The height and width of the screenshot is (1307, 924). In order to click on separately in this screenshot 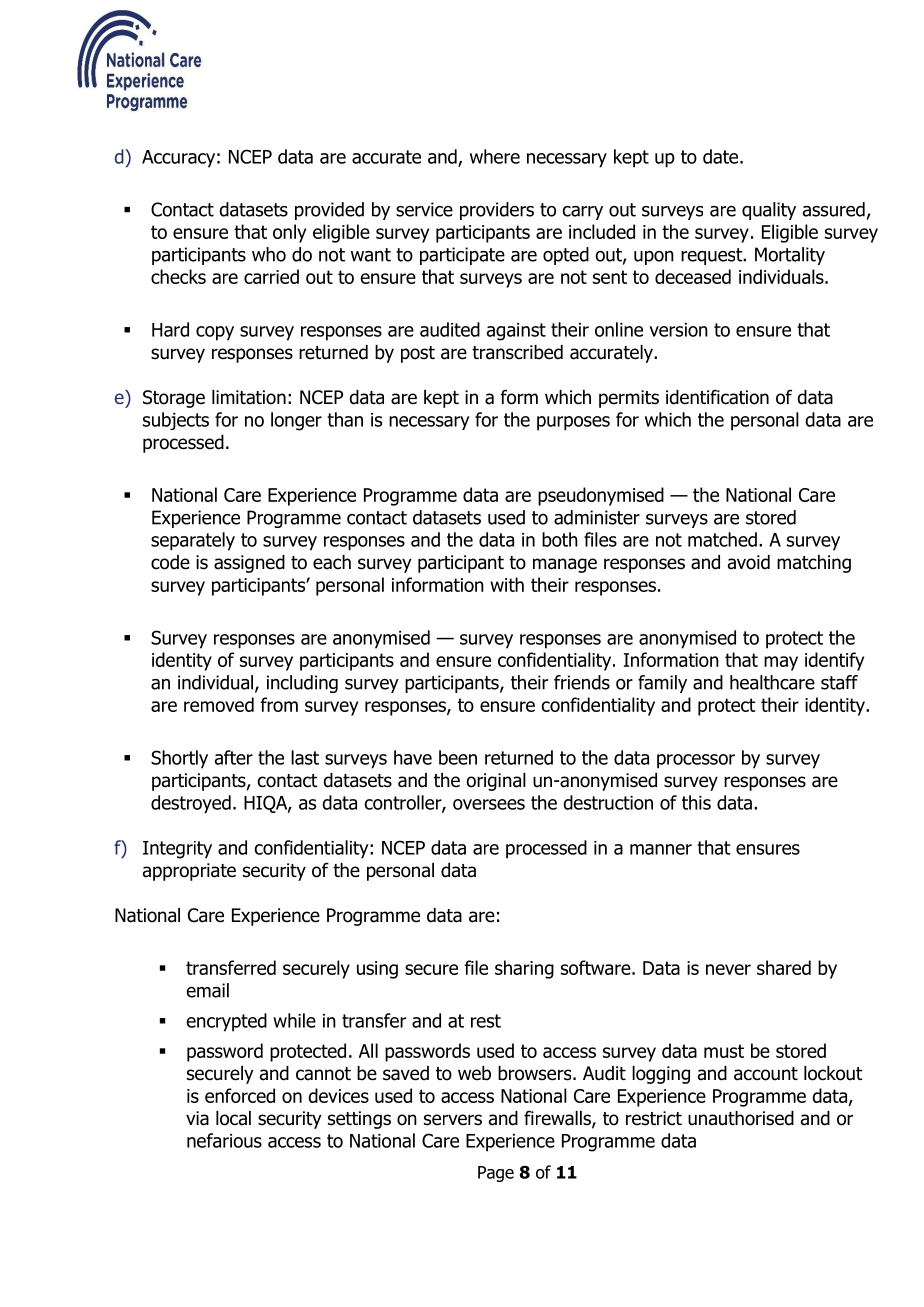, I will do `click(193, 541)`.
